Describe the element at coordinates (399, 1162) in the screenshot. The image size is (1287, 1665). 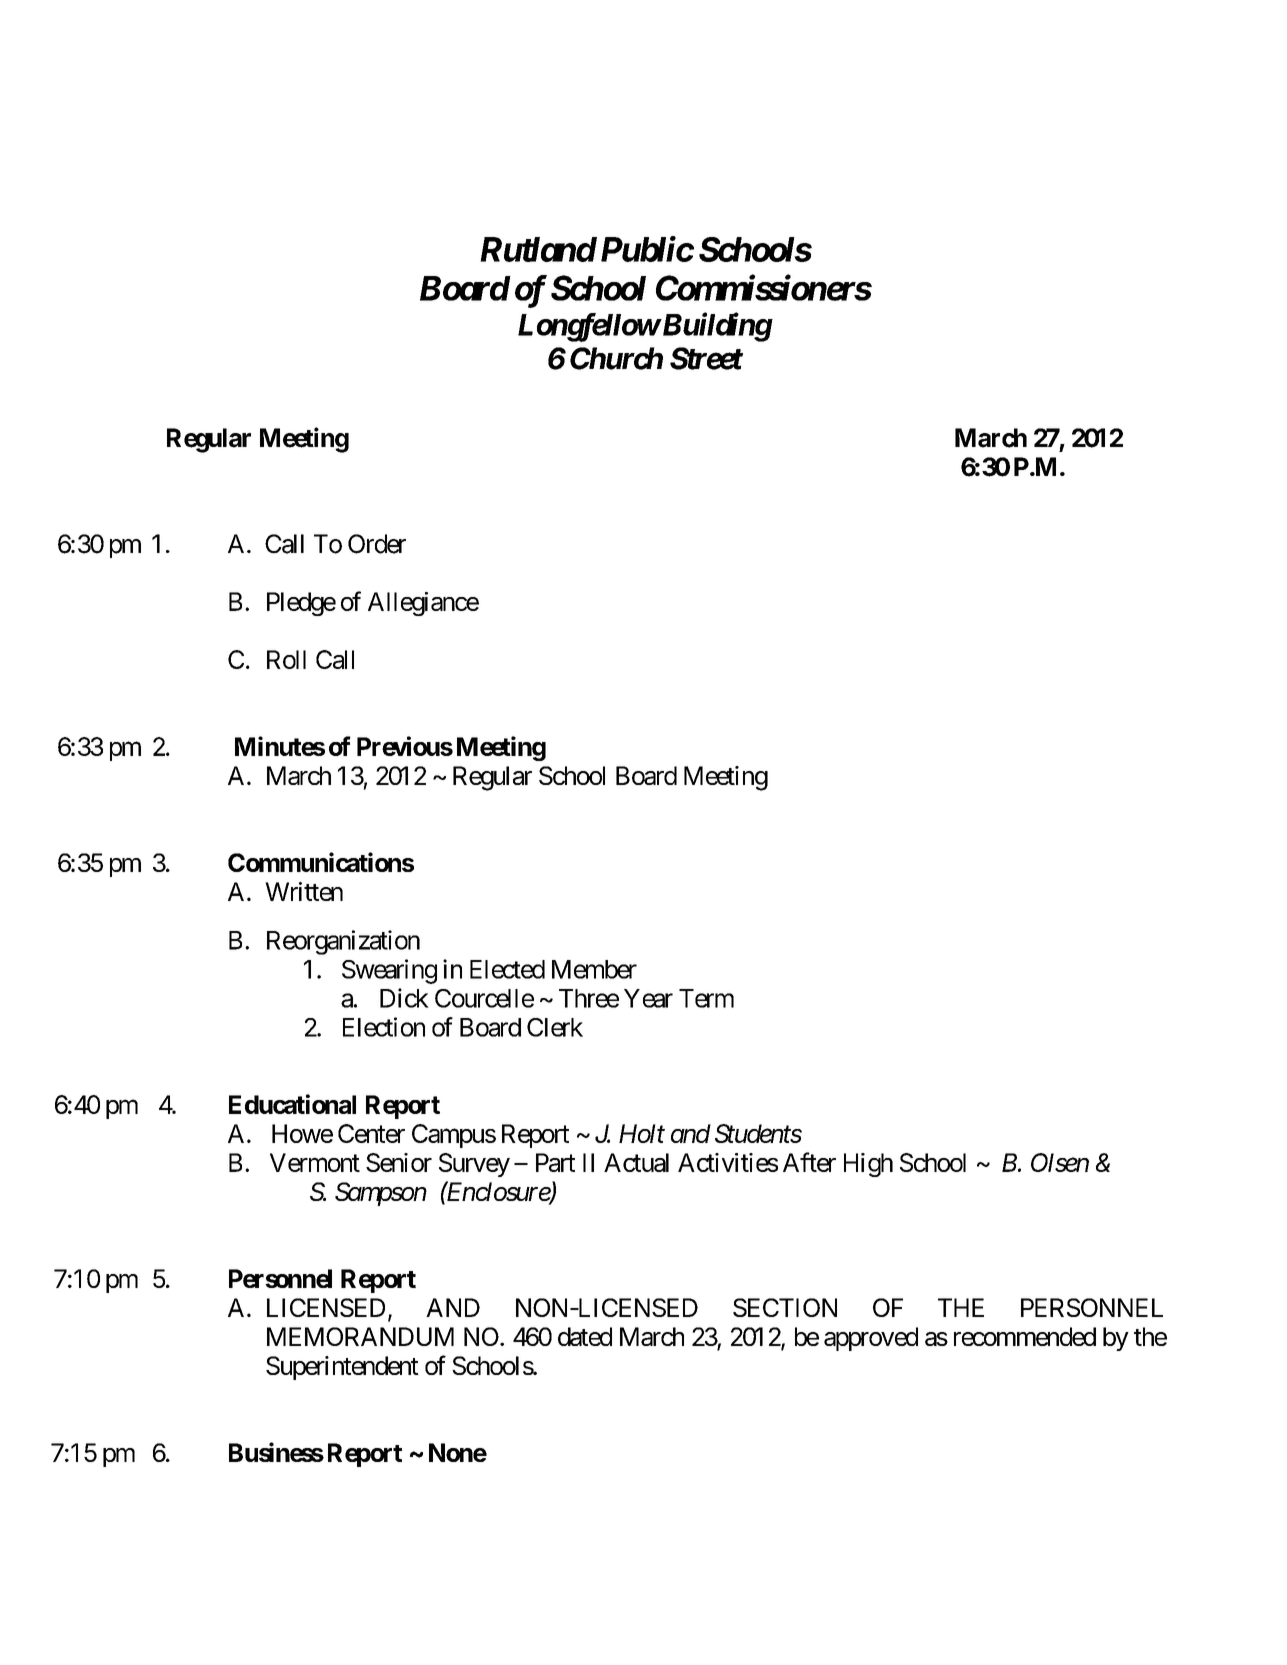
I see `Senior` at that location.
